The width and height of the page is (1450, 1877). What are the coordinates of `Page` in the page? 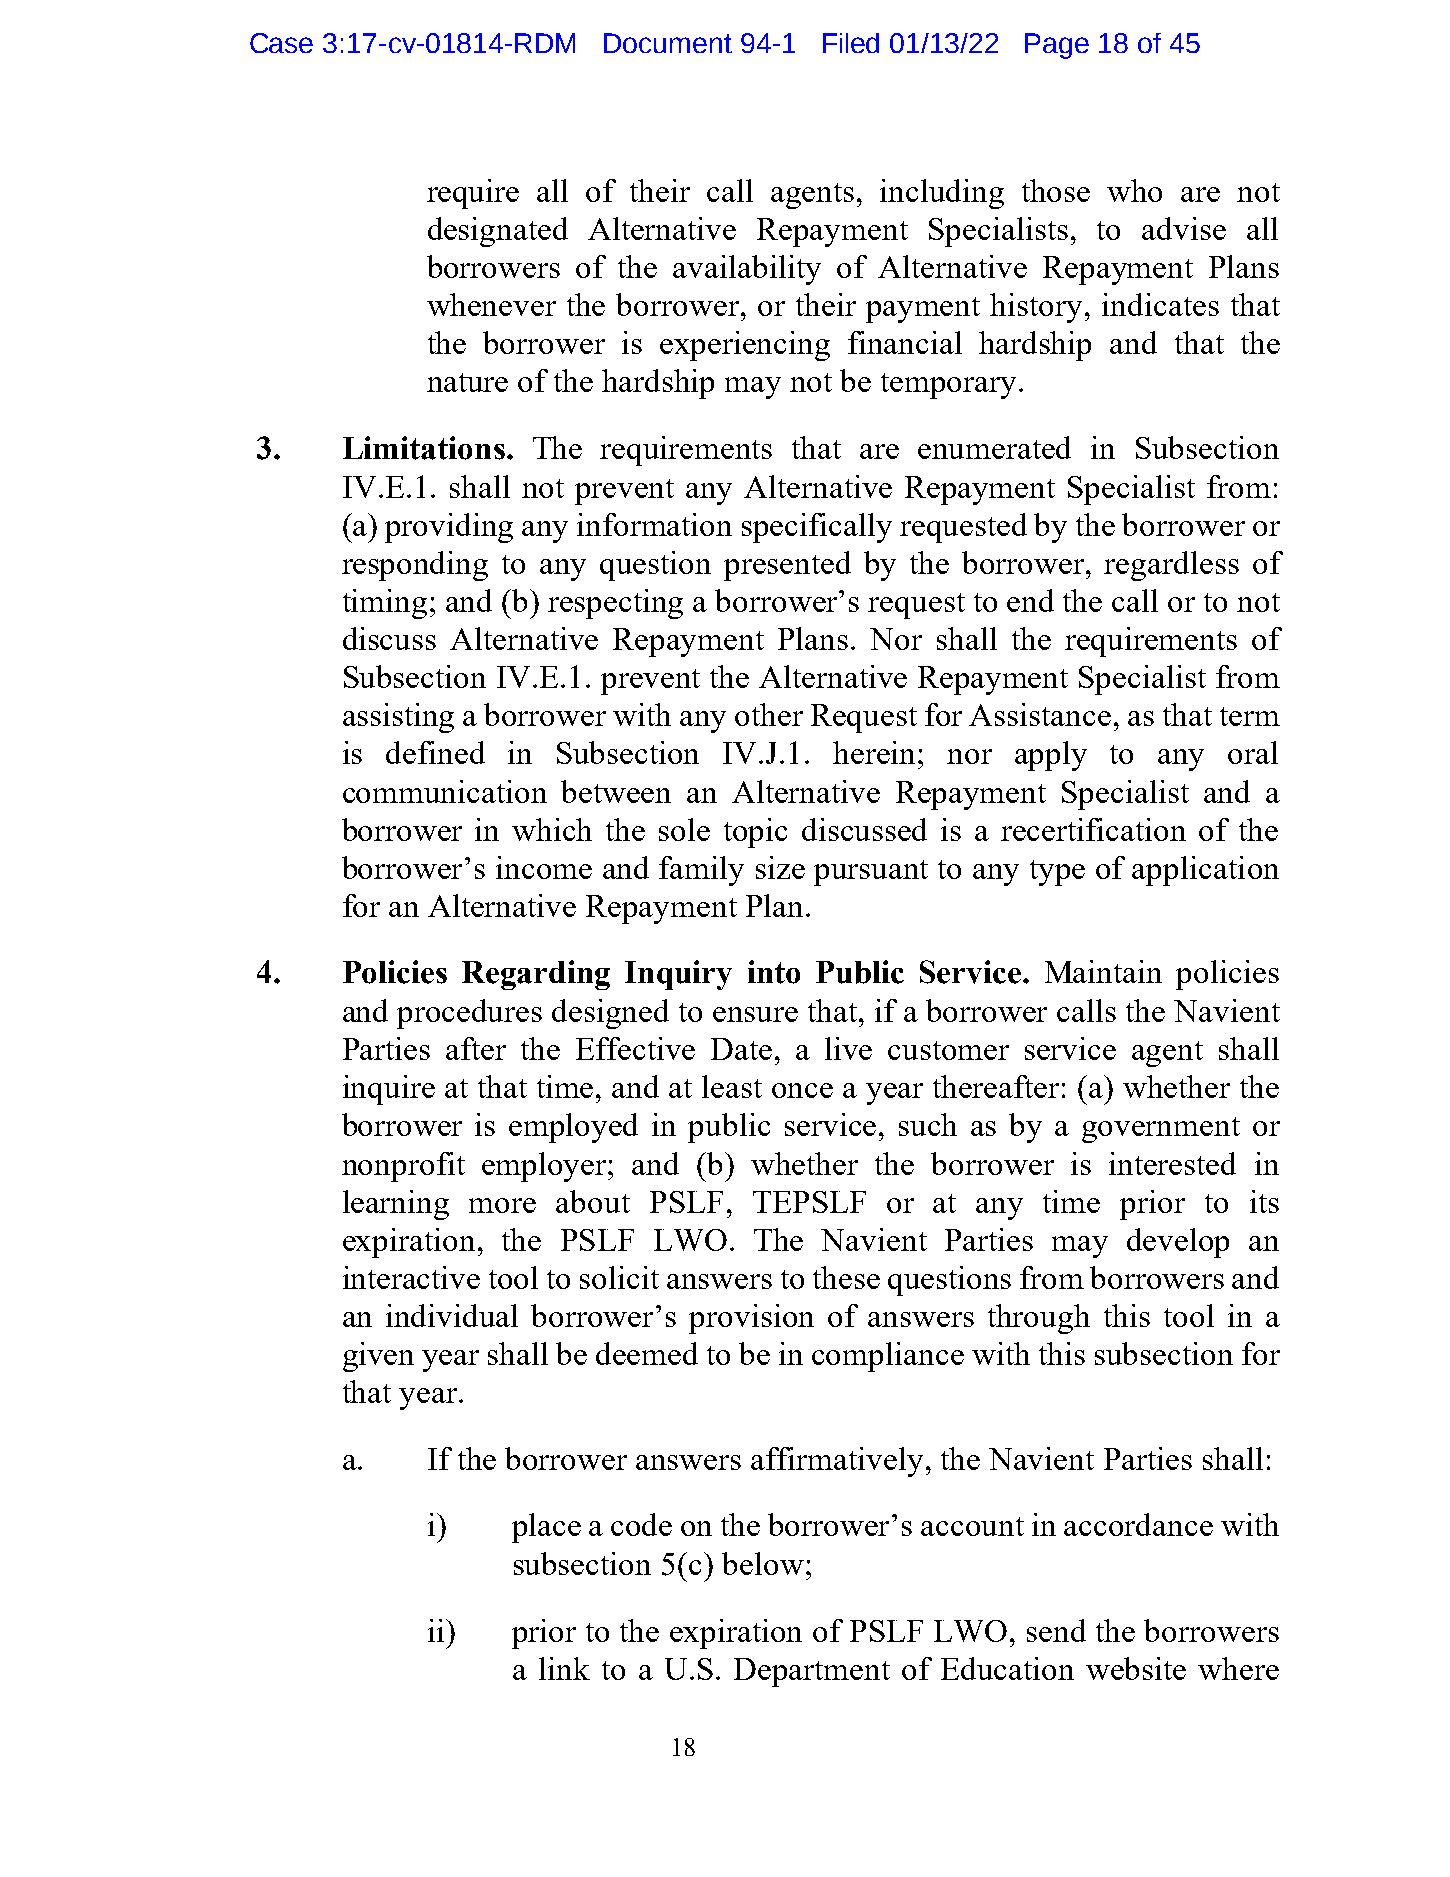 It's located at (1057, 46).
